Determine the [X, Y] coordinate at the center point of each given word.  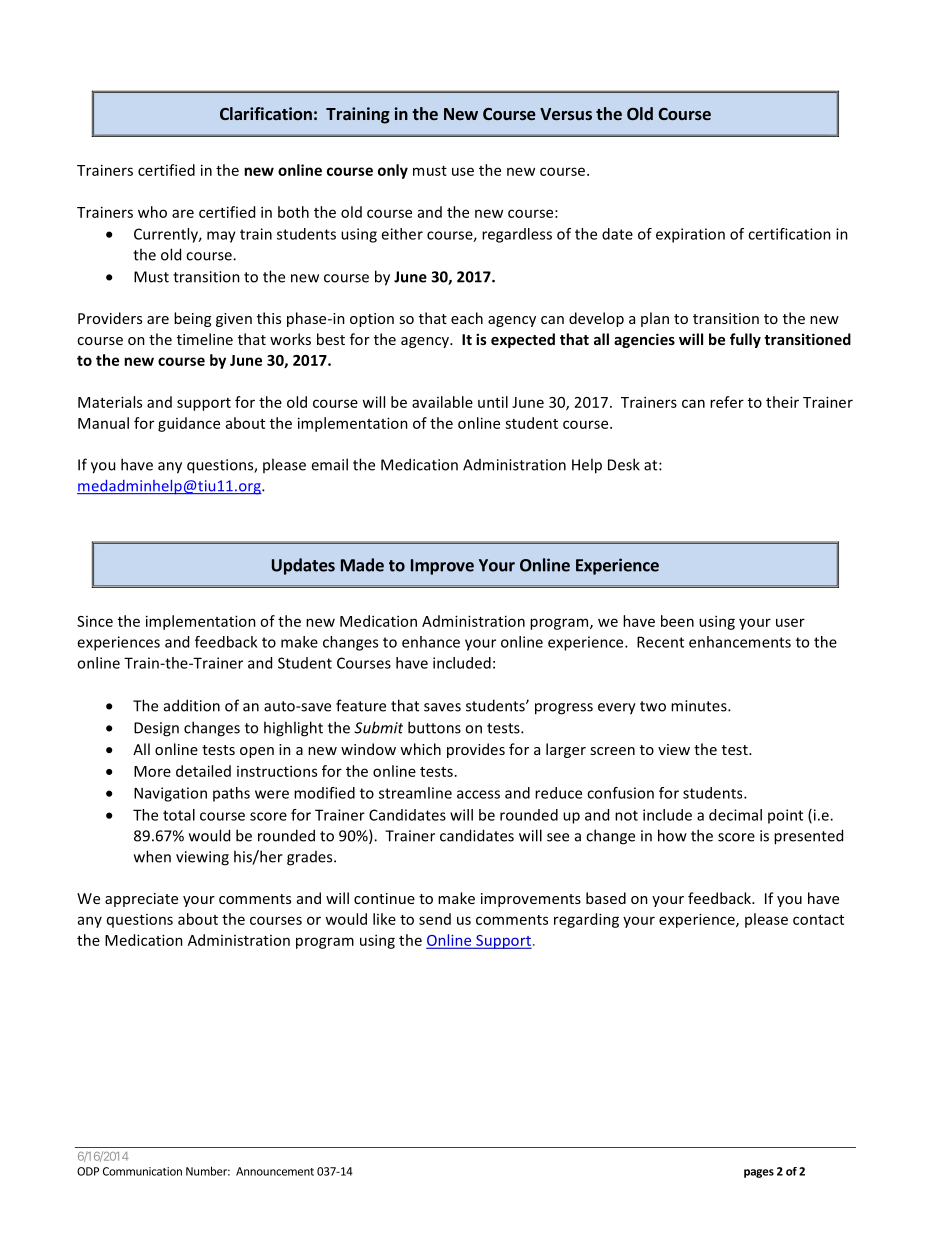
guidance [189, 424]
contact [818, 920]
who [152, 212]
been [677, 621]
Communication [142, 1171]
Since [95, 621]
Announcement [275, 1171]
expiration [690, 235]
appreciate [141, 900]
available [442, 402]
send [435, 919]
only [393, 171]
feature [361, 705]
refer [727, 402]
